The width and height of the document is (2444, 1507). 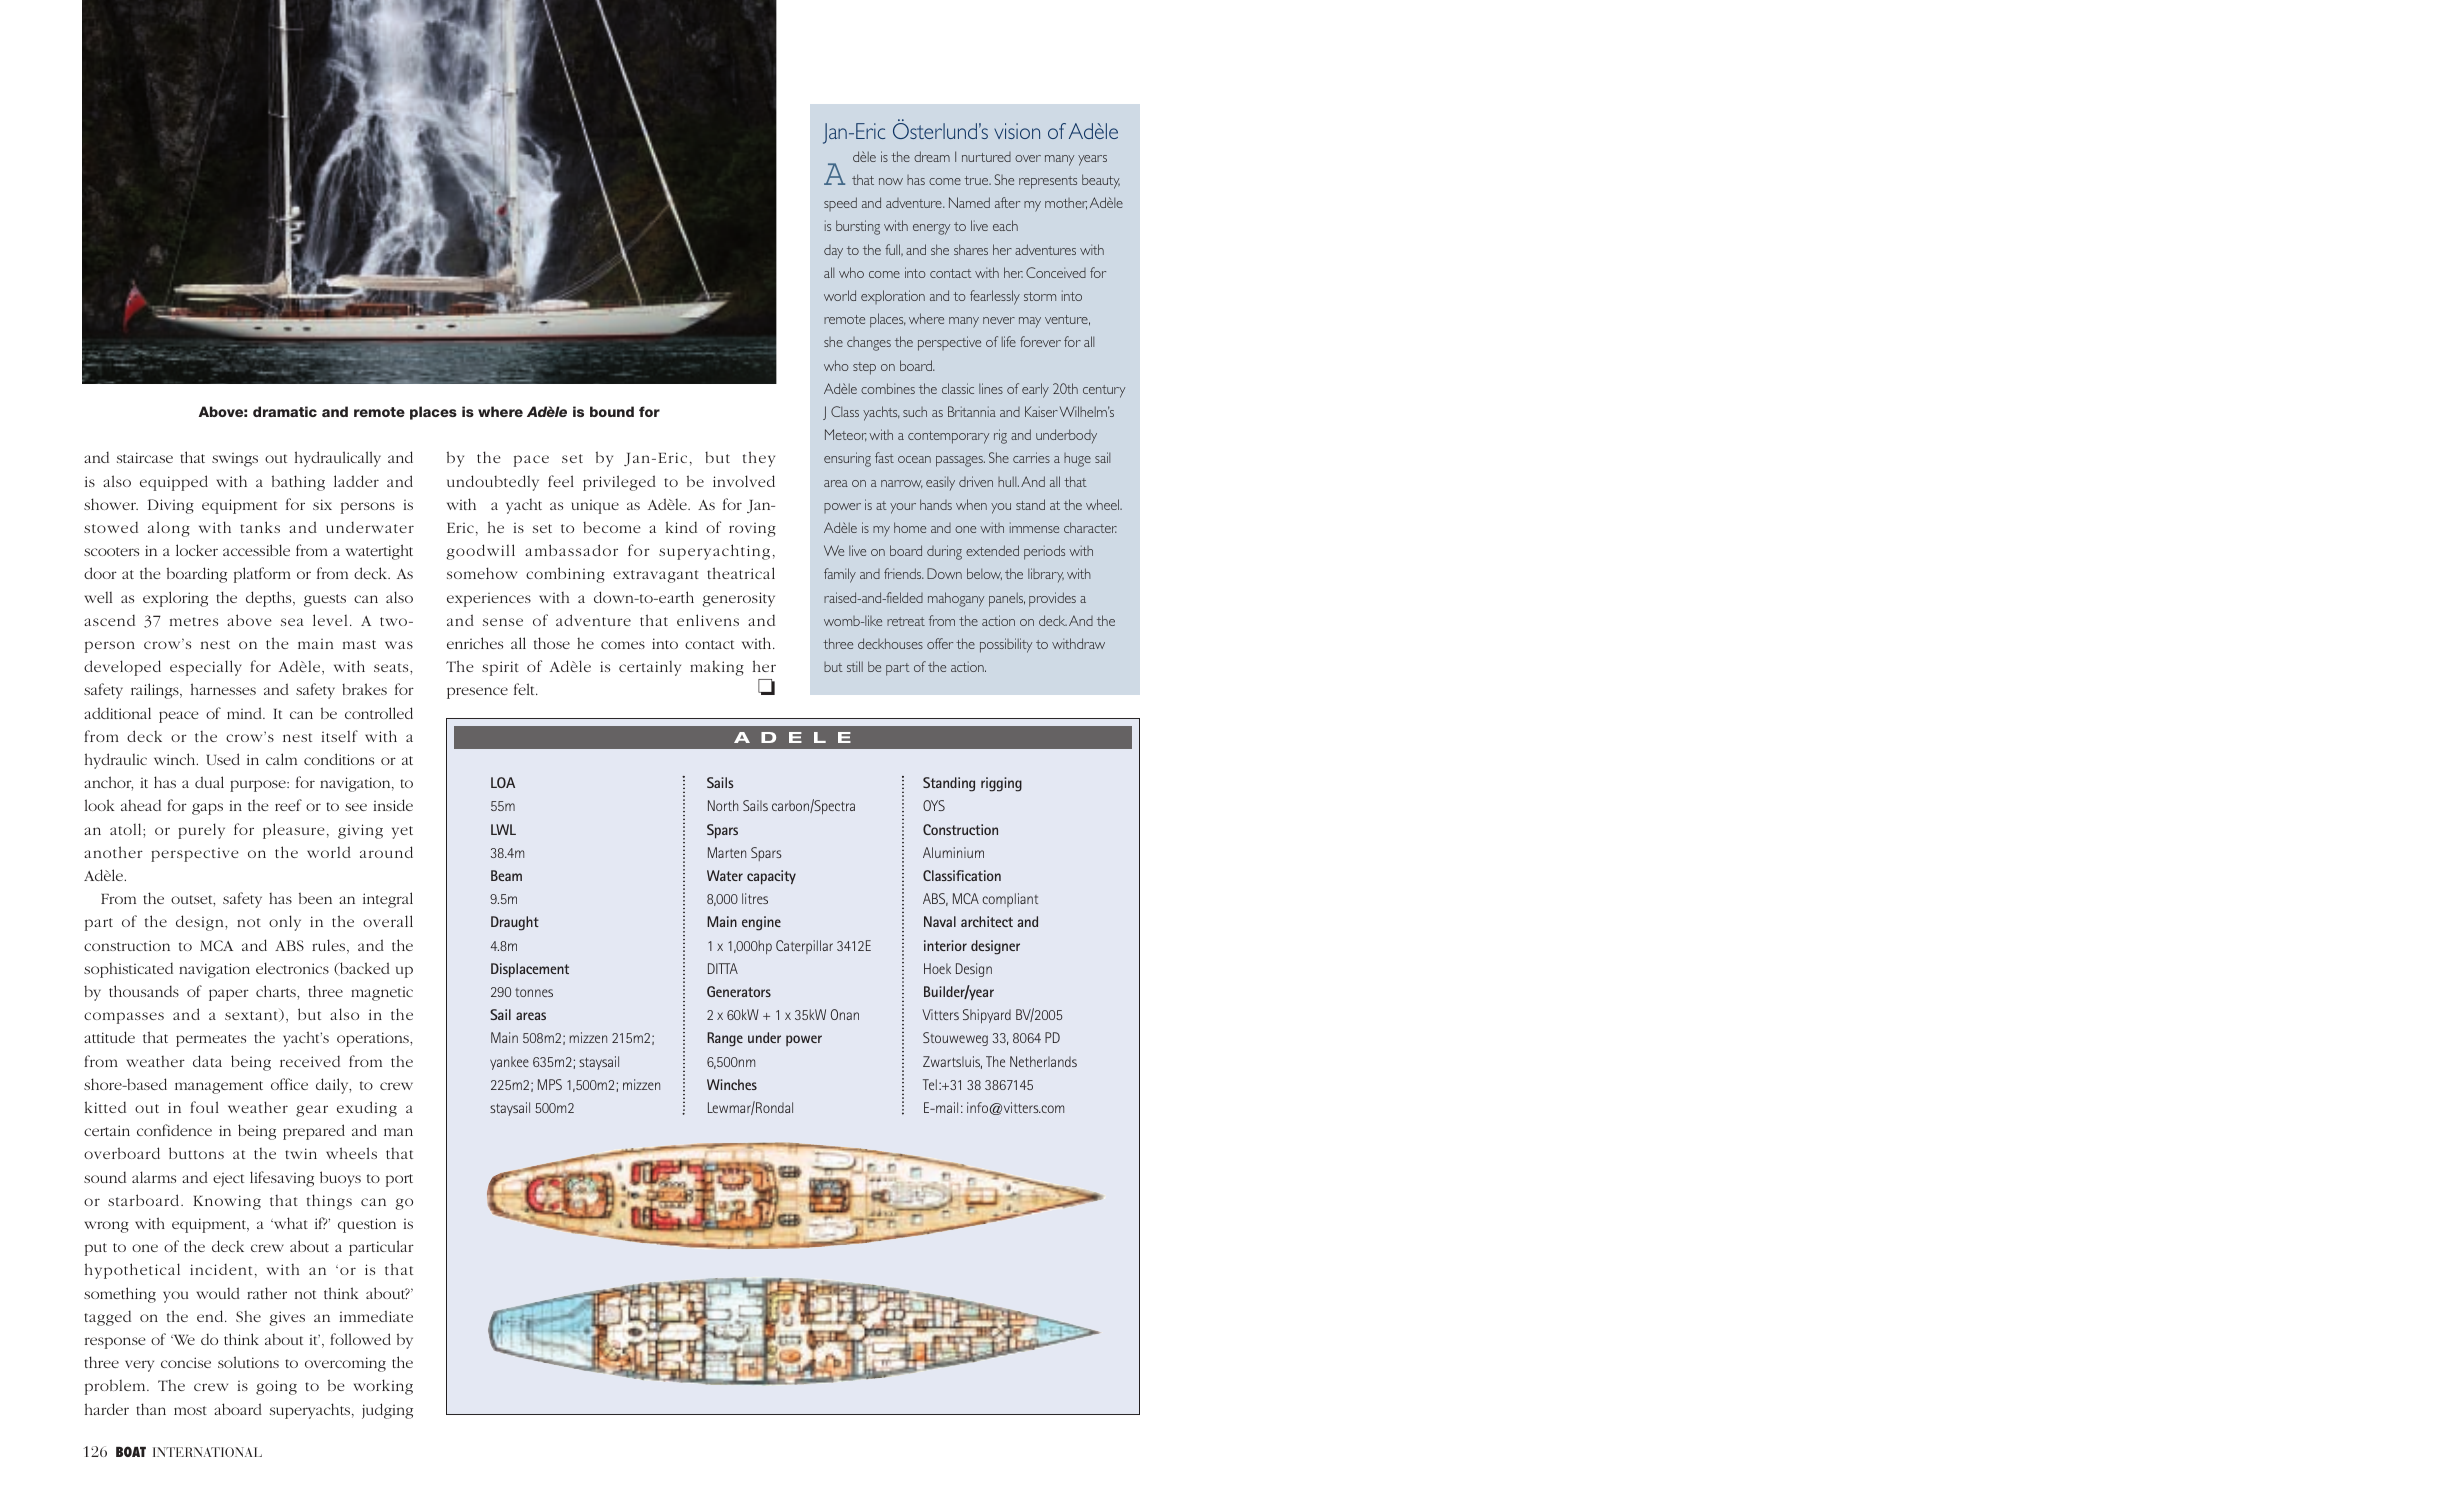 I want to click on judging, so click(x=387, y=1411).
